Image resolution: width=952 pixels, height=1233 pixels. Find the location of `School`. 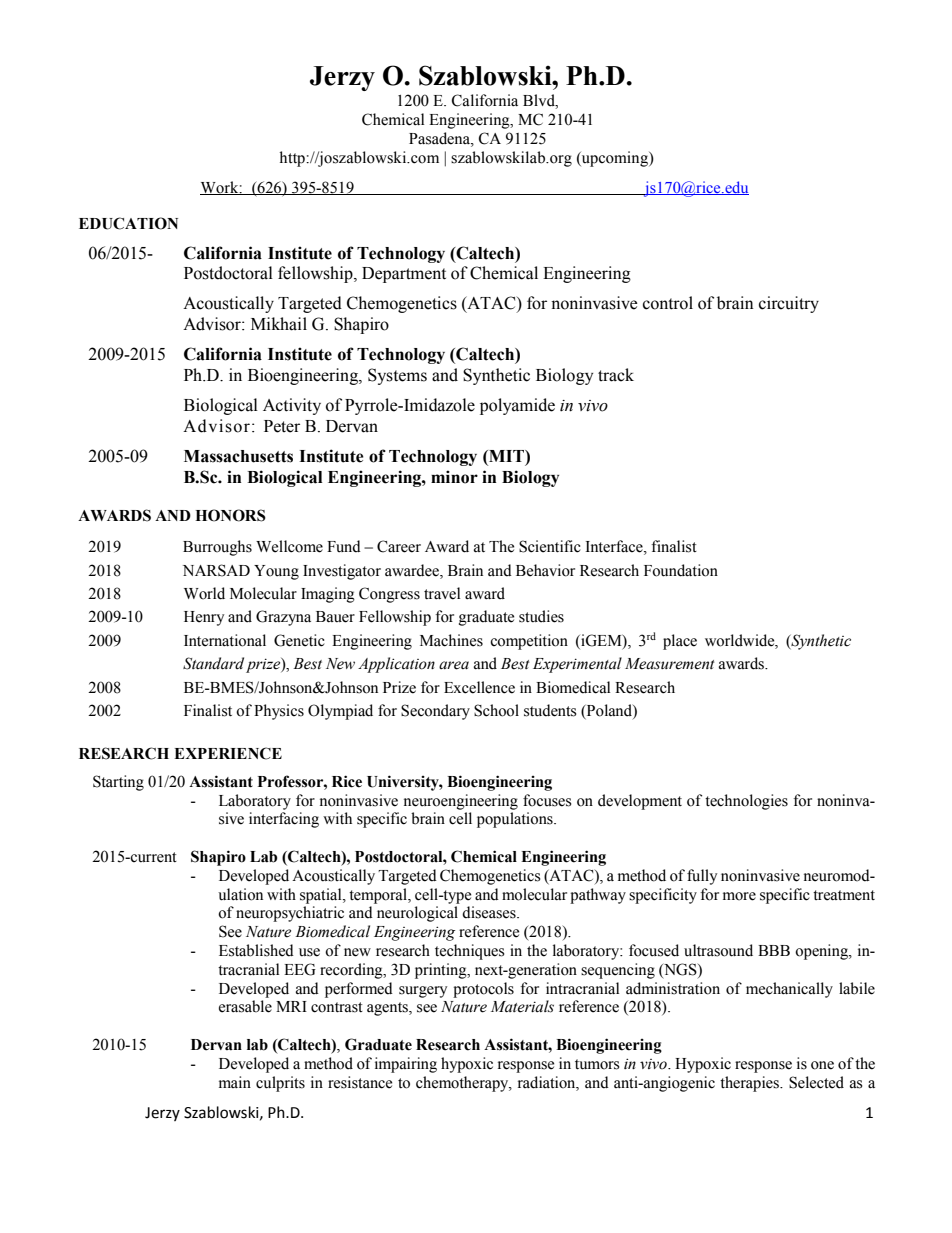

School is located at coordinates (496, 710).
